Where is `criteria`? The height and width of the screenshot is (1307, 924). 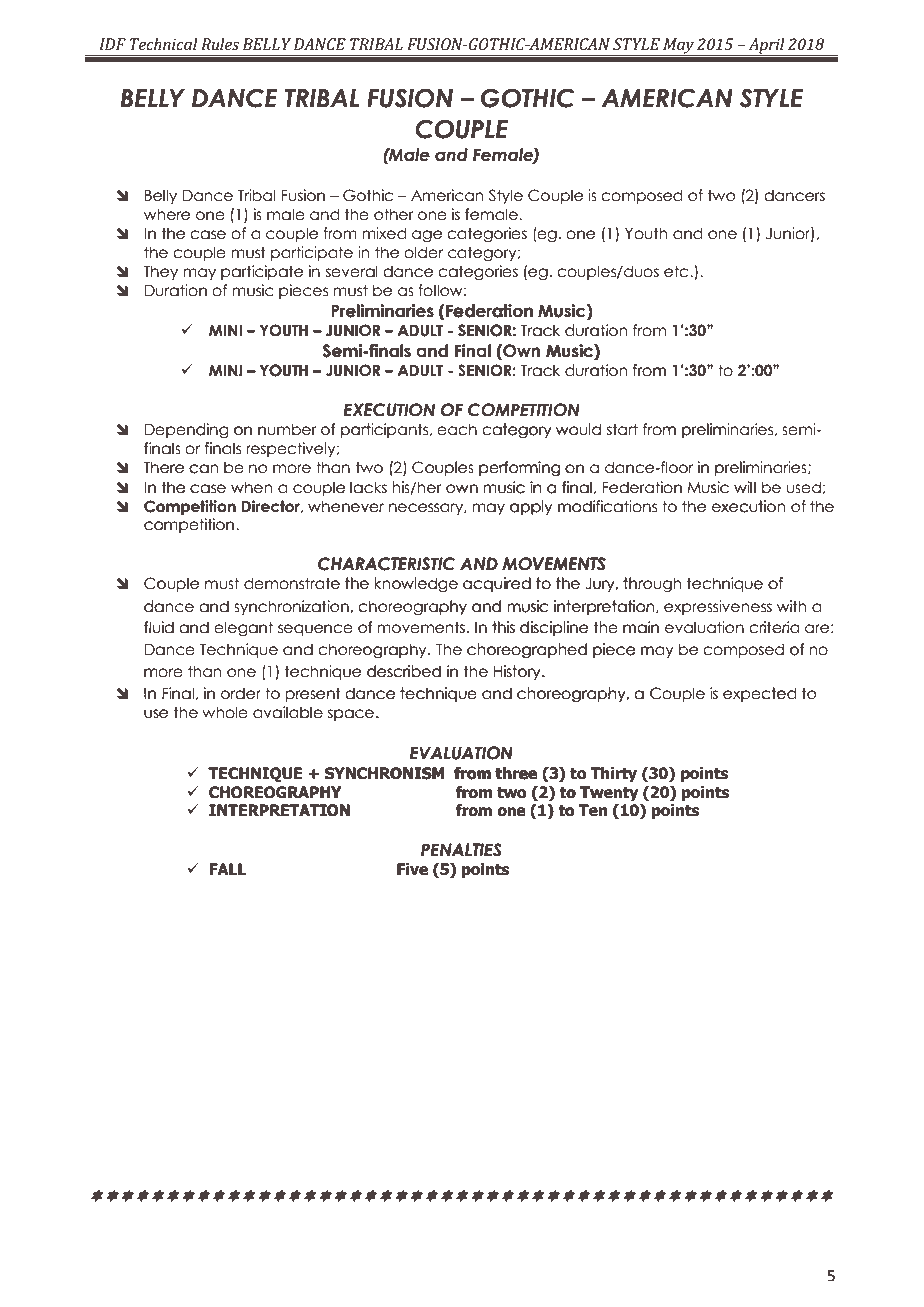 criteria is located at coordinates (774, 627).
